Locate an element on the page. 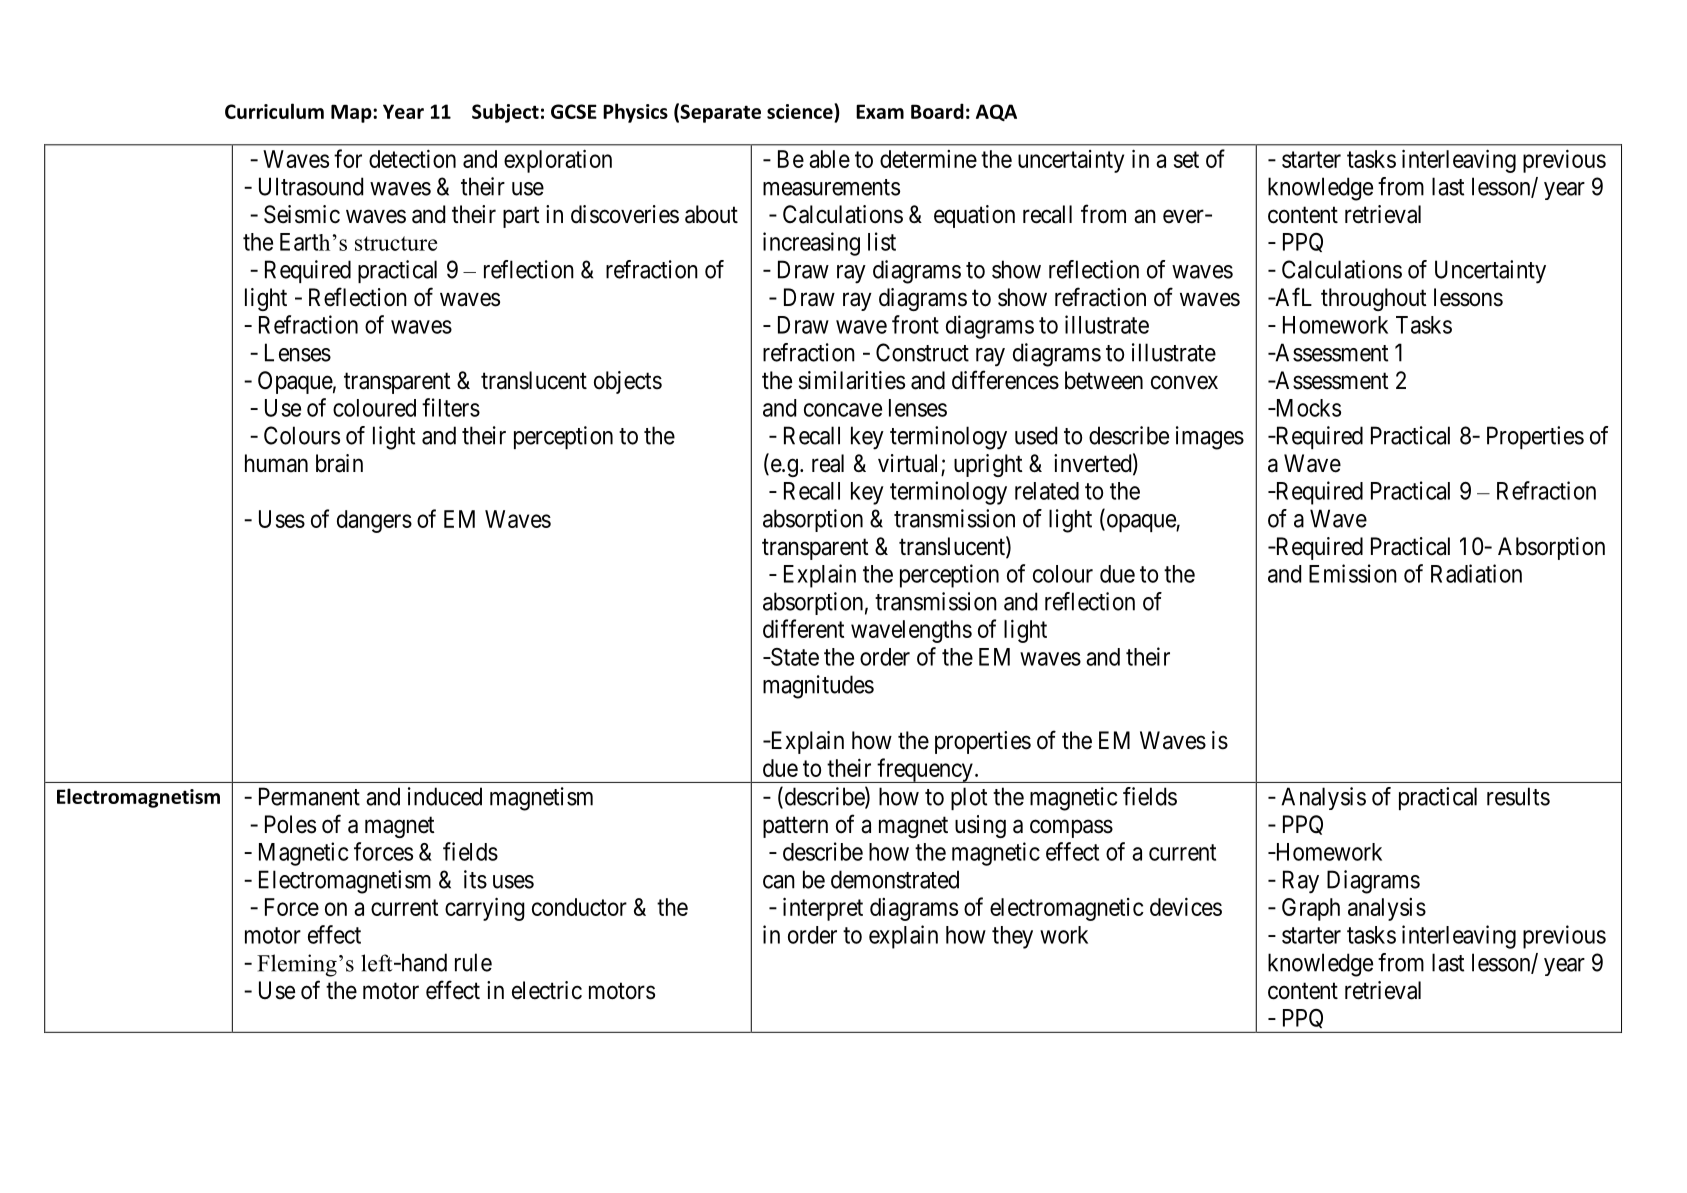  they is located at coordinates (1012, 937).
